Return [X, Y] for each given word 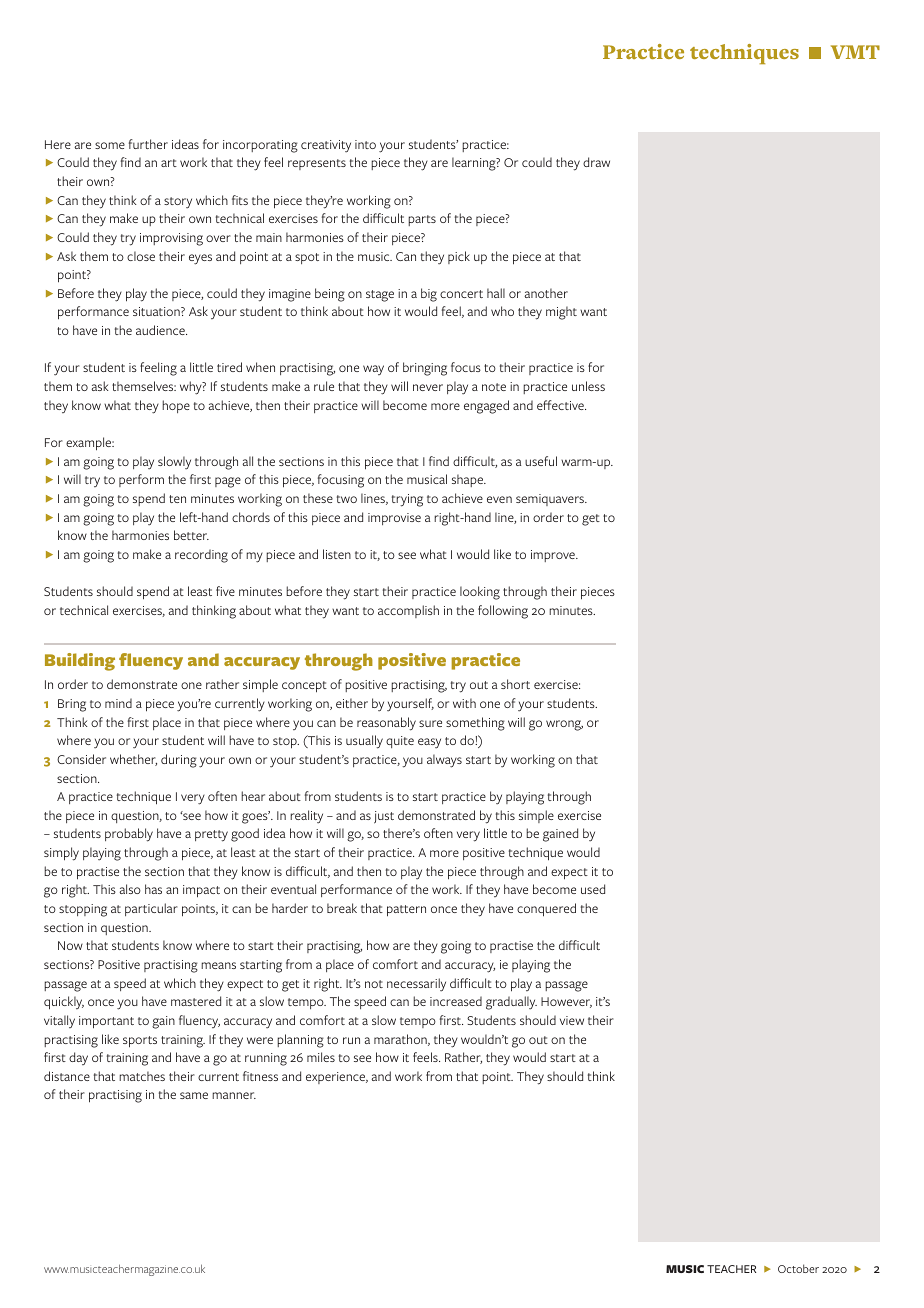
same [194, 1095]
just [384, 817]
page [228, 482]
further [148, 144]
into [365, 144]
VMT [855, 52]
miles [321, 1057]
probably [129, 835]
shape [468, 480]
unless [588, 386]
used [593, 889]
